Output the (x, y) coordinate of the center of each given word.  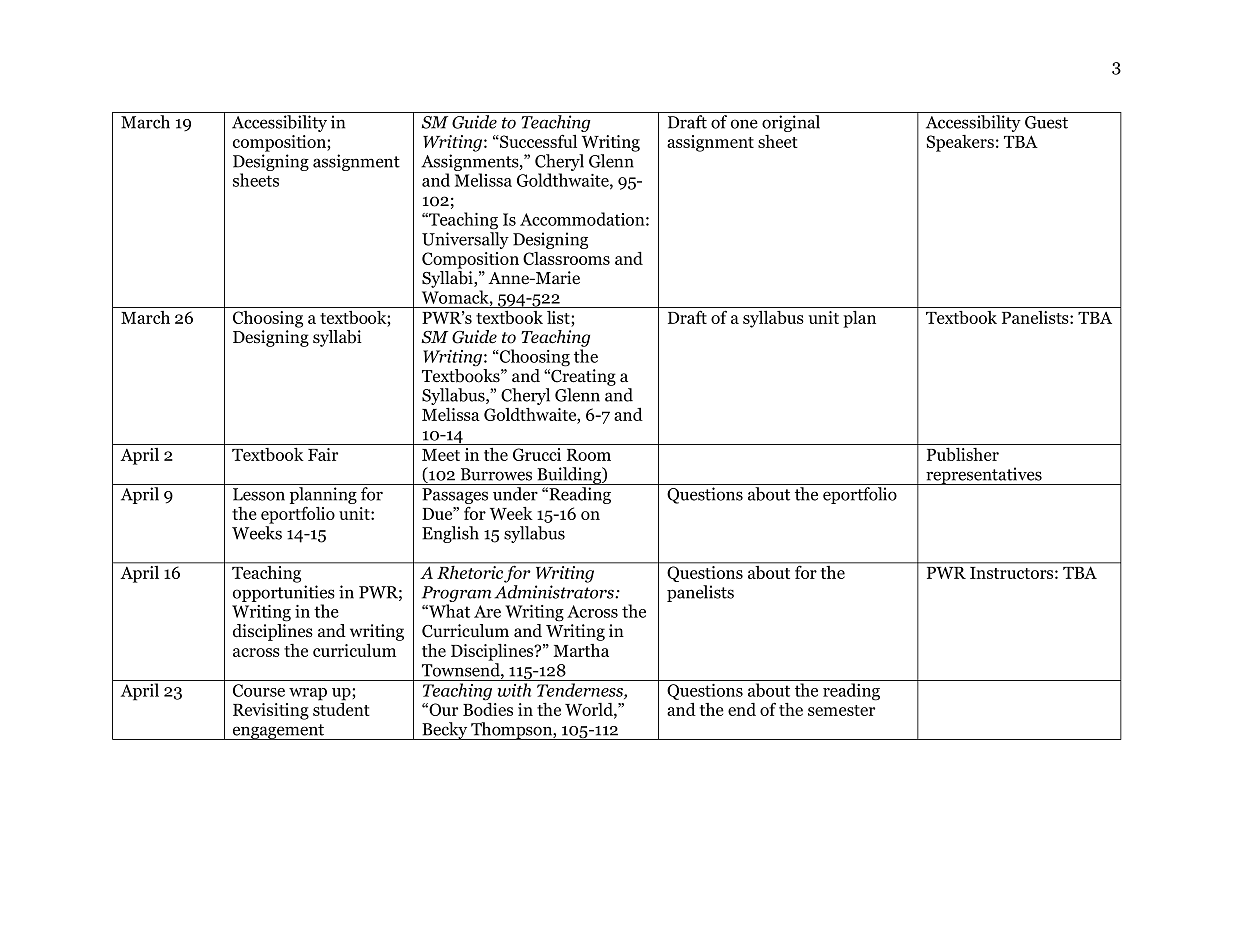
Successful (537, 141)
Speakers (960, 143)
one (744, 124)
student (341, 708)
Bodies (488, 708)
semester (841, 710)
